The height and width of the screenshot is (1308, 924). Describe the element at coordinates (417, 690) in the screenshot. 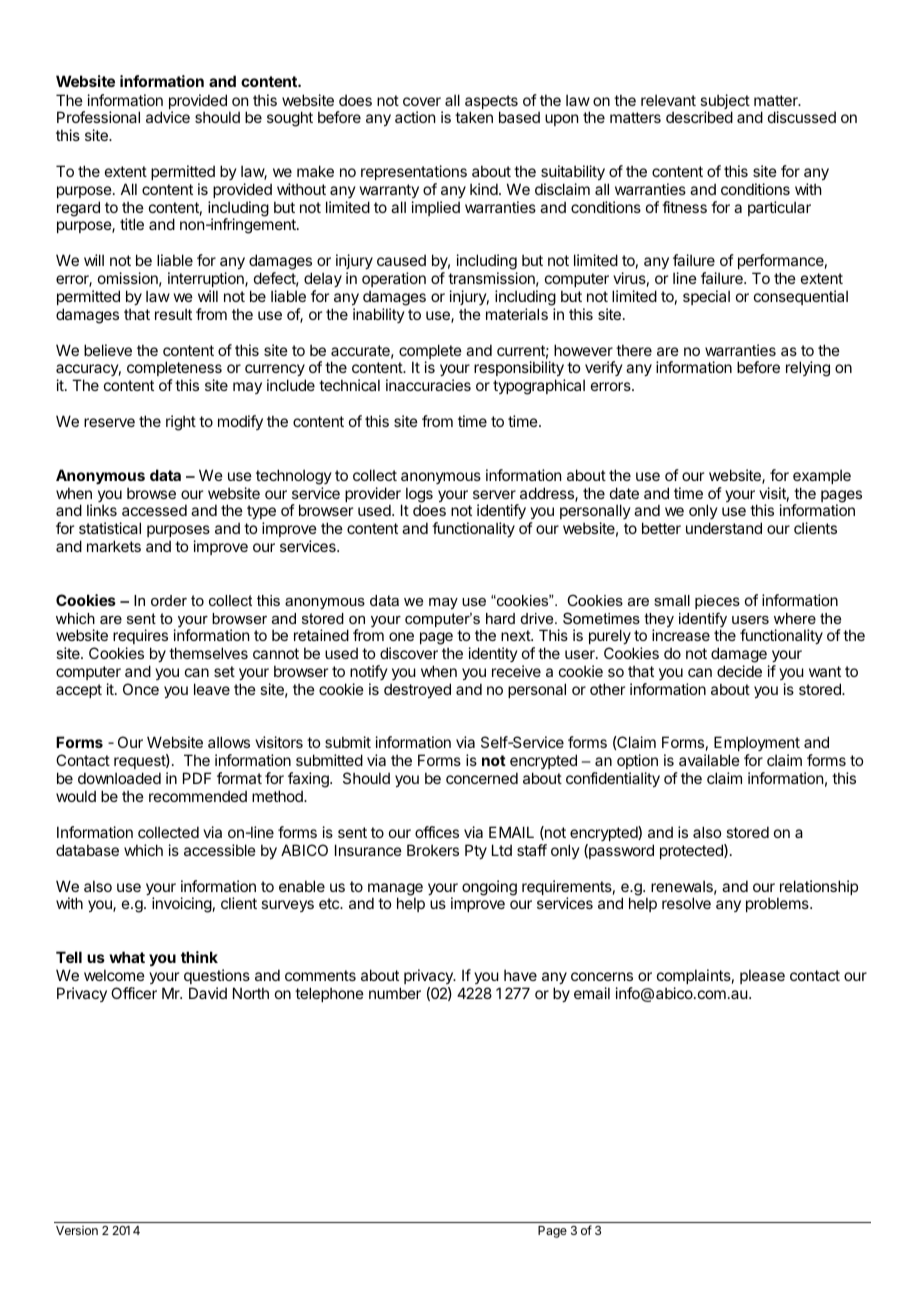

I see `destroyed` at that location.
